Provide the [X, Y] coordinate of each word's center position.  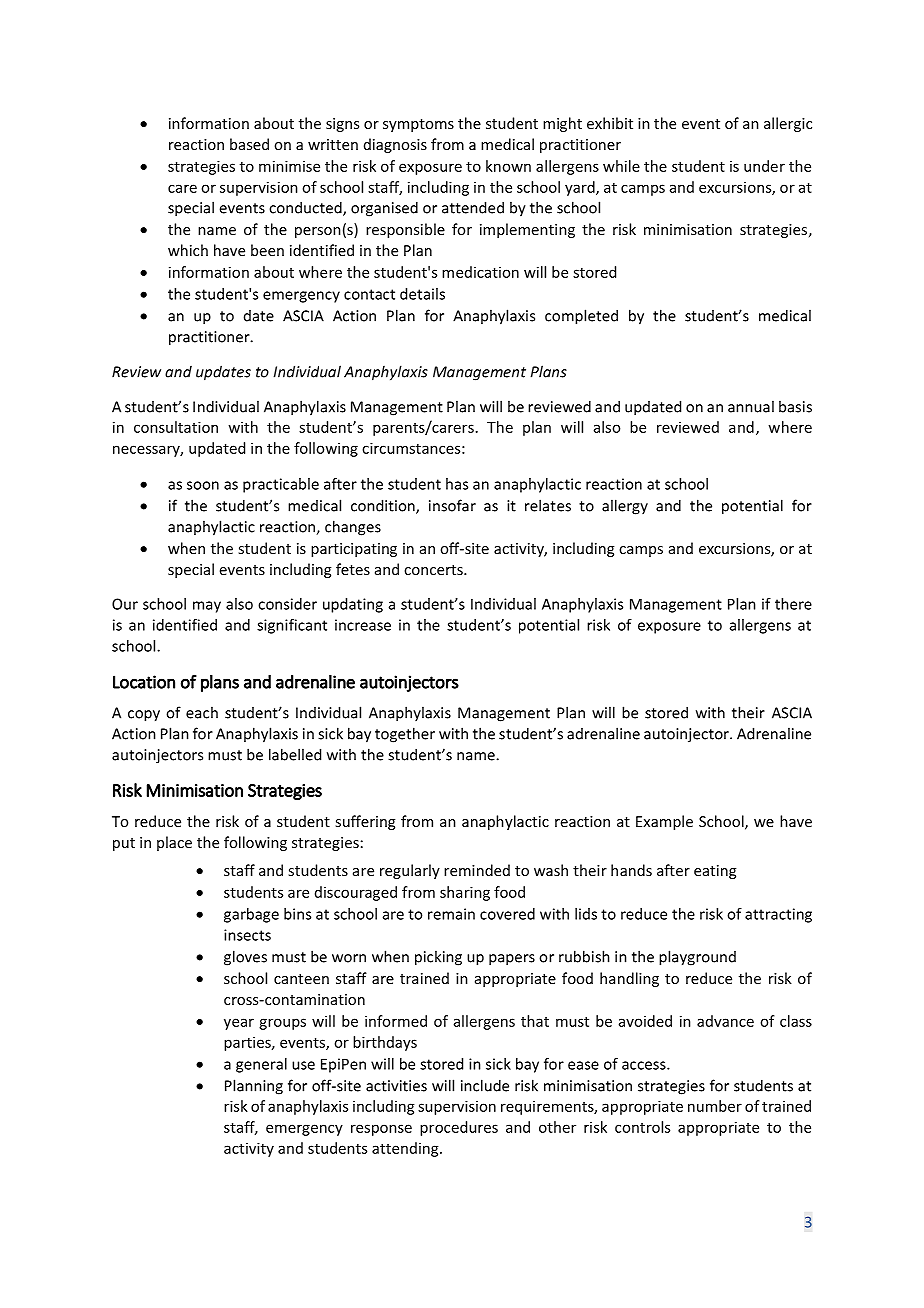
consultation [176, 427]
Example [664, 822]
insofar [452, 505]
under [764, 166]
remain [451, 914]
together [405, 735]
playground [697, 958]
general [261, 1065]
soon [203, 485]
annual [751, 406]
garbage [251, 915]
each [202, 712]
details [422, 294]
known [508, 166]
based [249, 144]
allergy [625, 507]
